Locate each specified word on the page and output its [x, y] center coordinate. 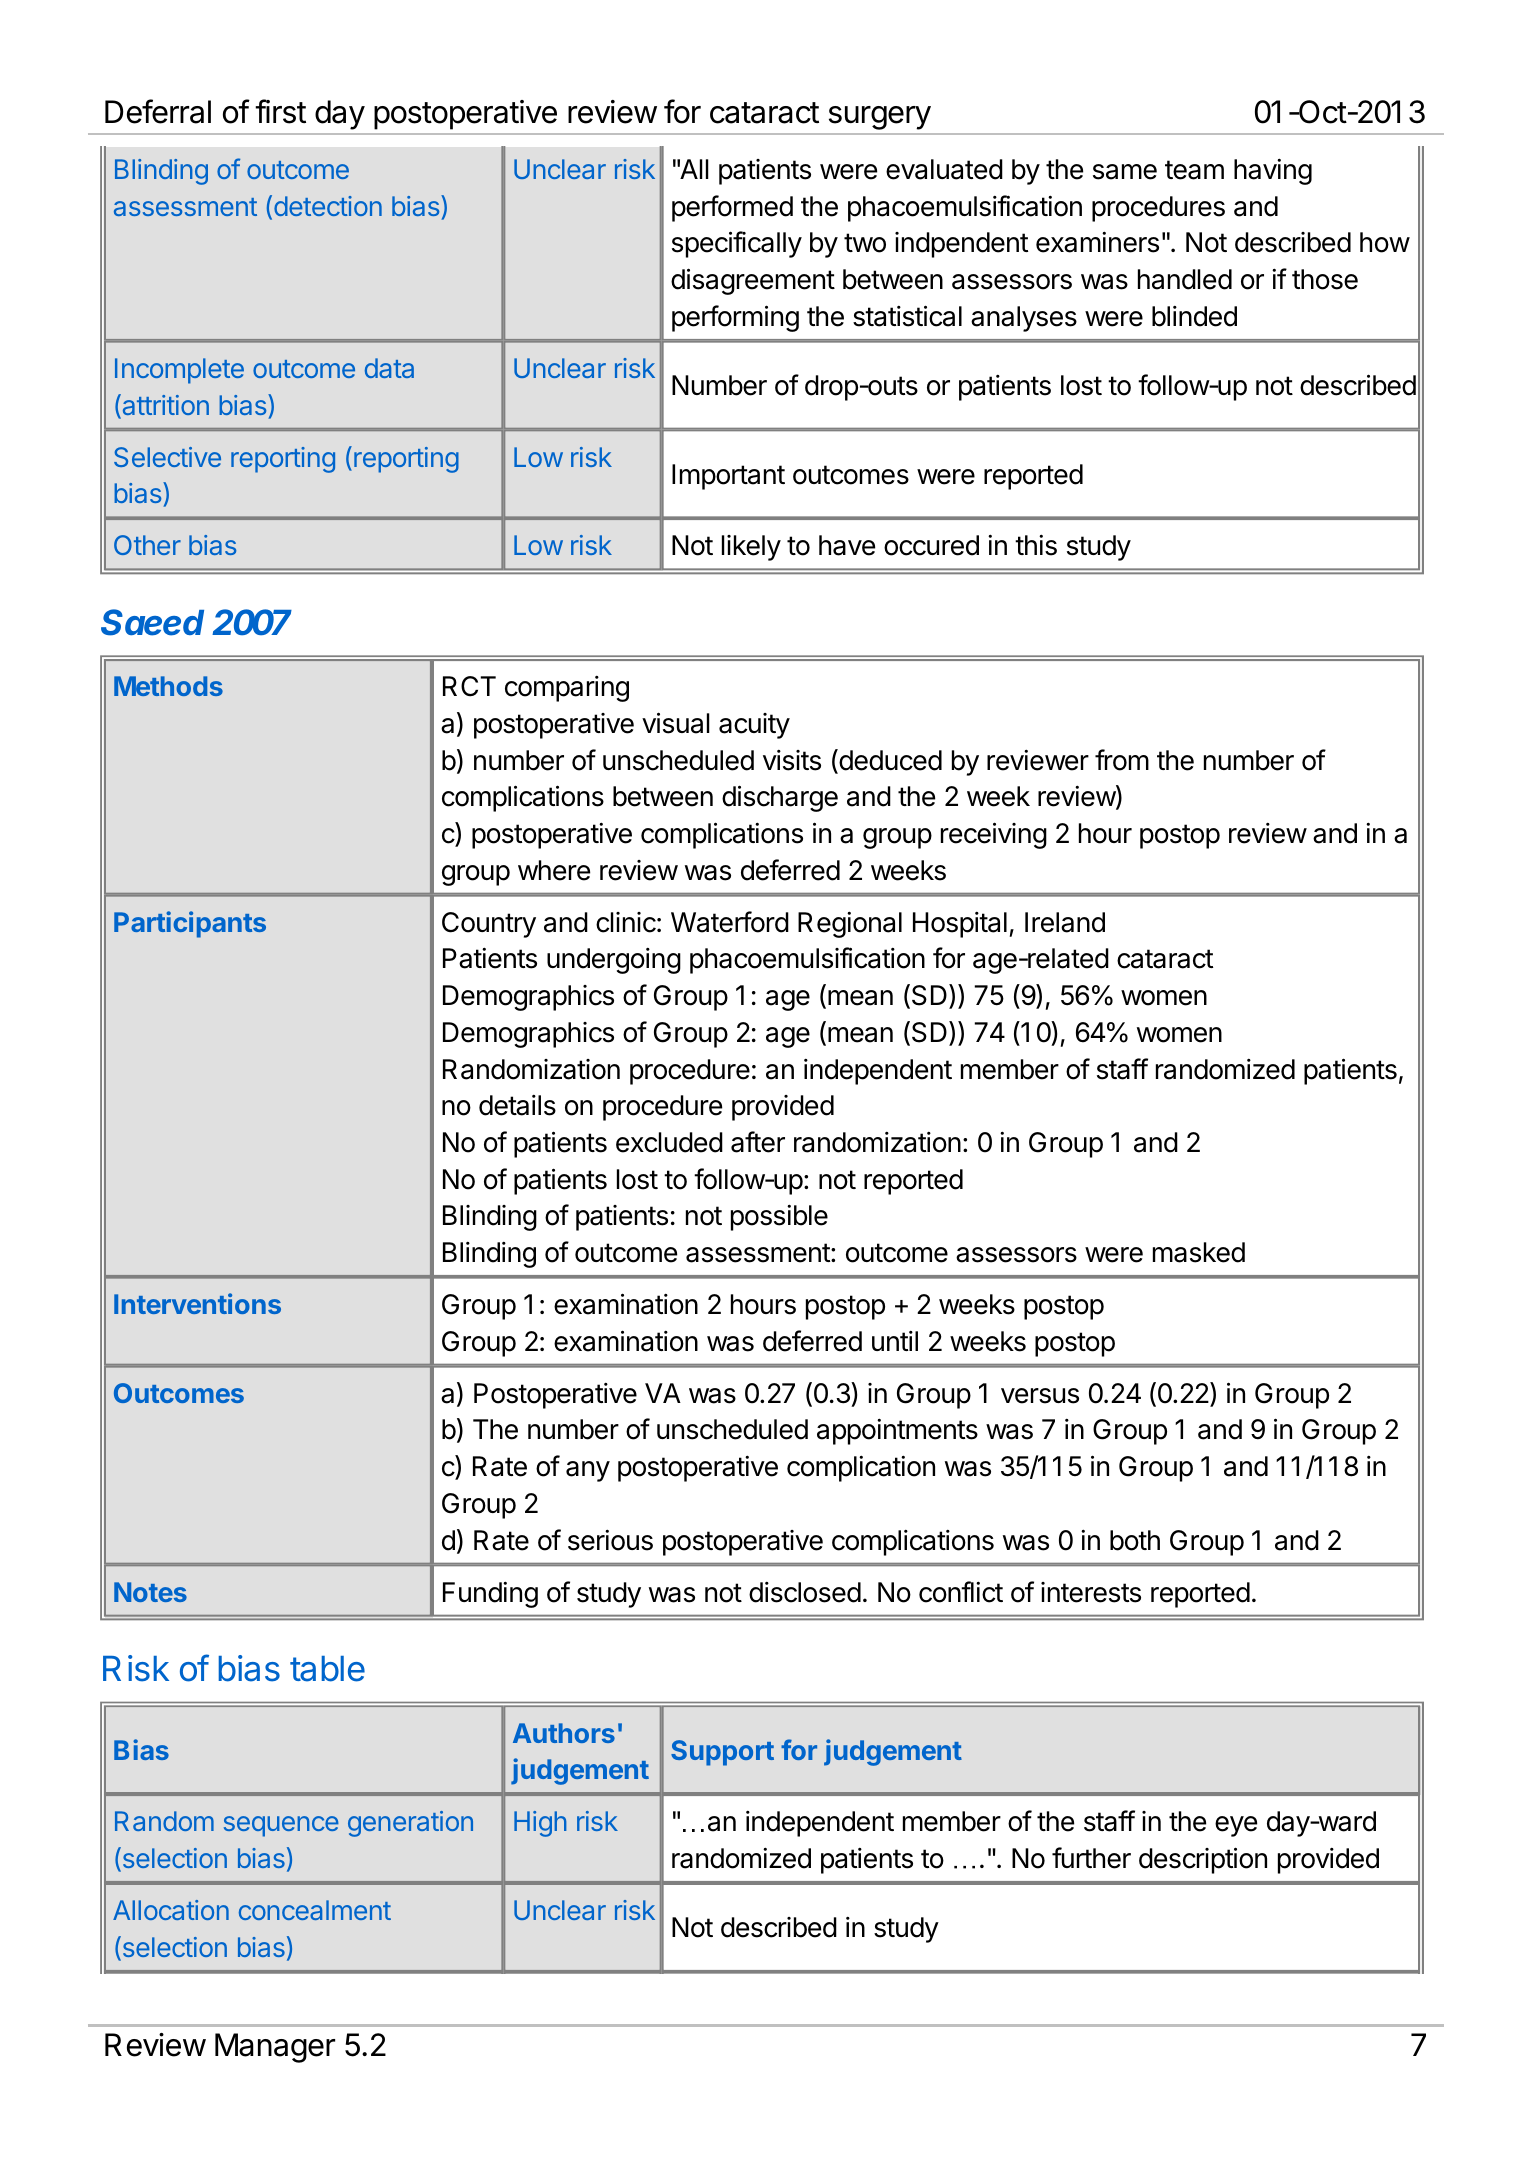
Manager [275, 2048]
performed [732, 208]
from [1122, 760]
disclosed [805, 1592]
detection [328, 206]
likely [751, 548]
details [517, 1105]
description [1203, 1860]
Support [722, 1753]
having [1273, 171]
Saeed [152, 622]
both [1135, 1540]
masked [1199, 1252]
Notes [150, 1592]
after [758, 1142]
